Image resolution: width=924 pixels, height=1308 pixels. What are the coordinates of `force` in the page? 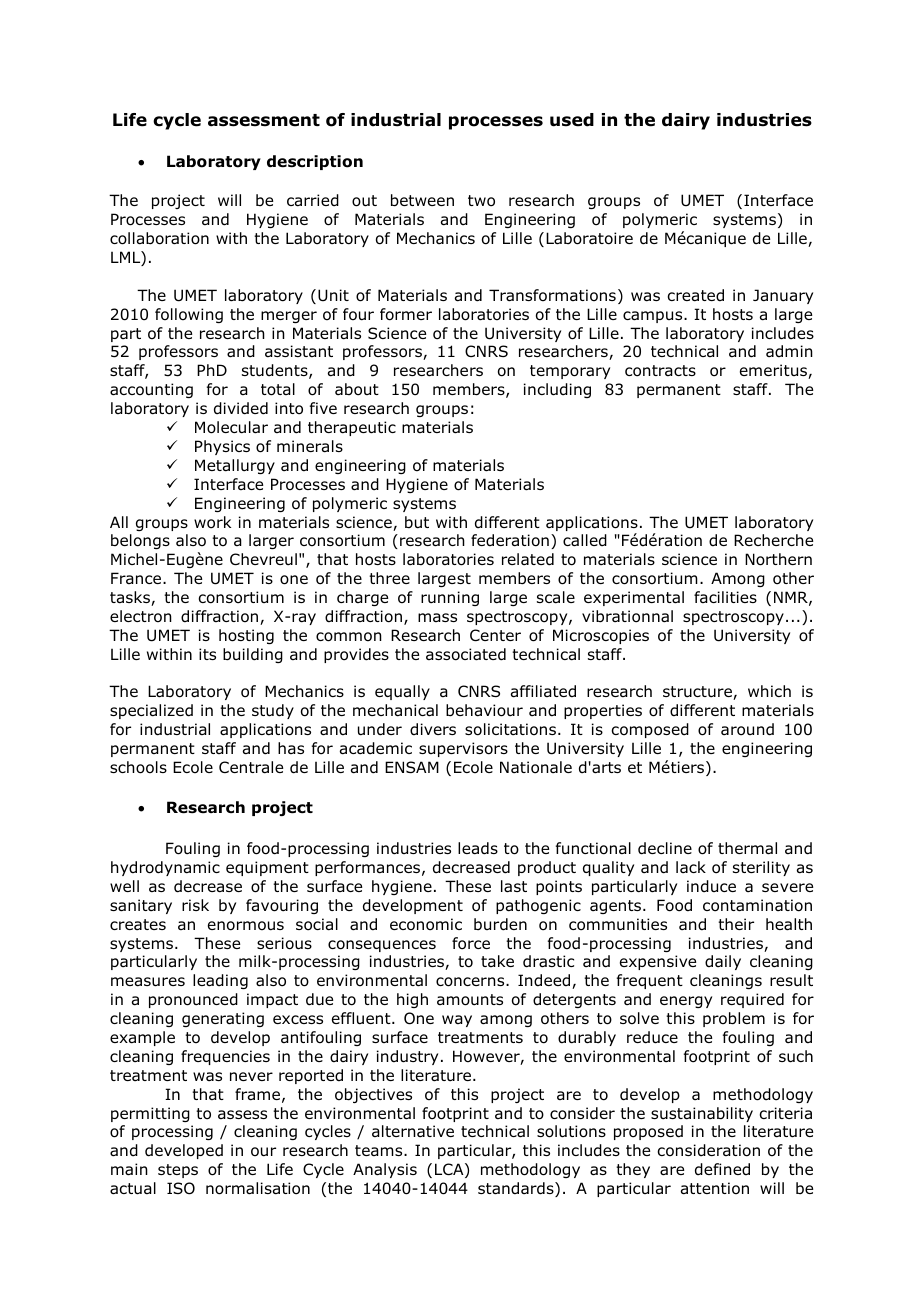 It's located at (471, 943).
